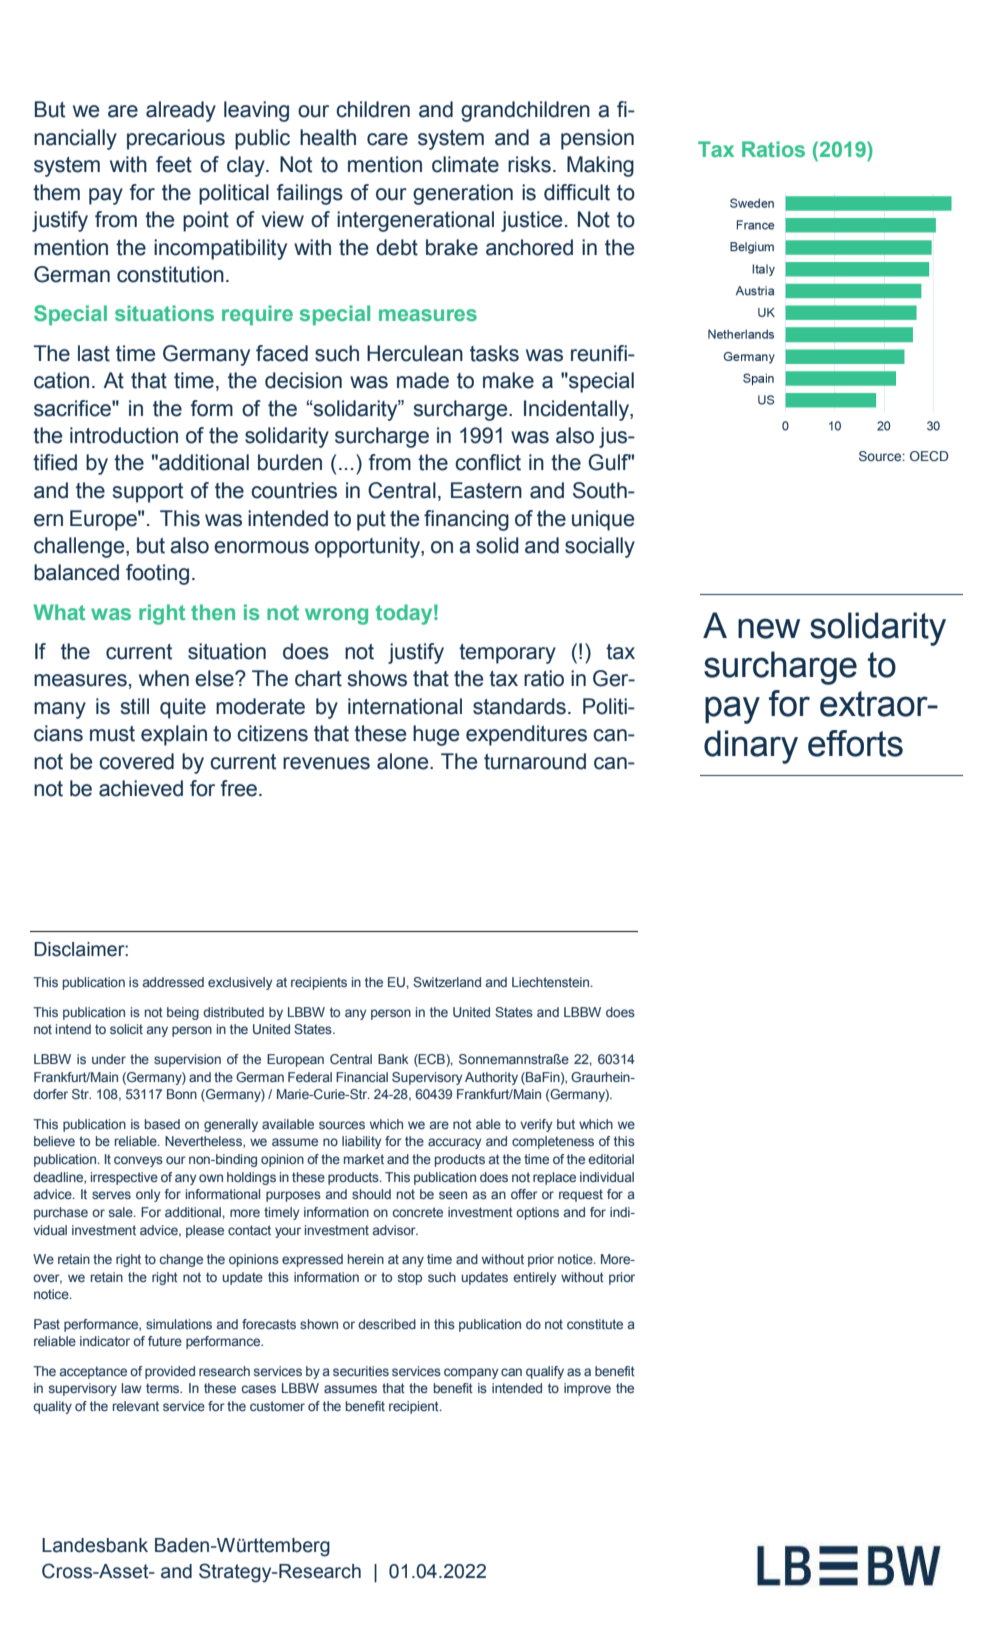  What do you see at coordinates (769, 628) in the screenshot?
I see `new` at bounding box center [769, 628].
